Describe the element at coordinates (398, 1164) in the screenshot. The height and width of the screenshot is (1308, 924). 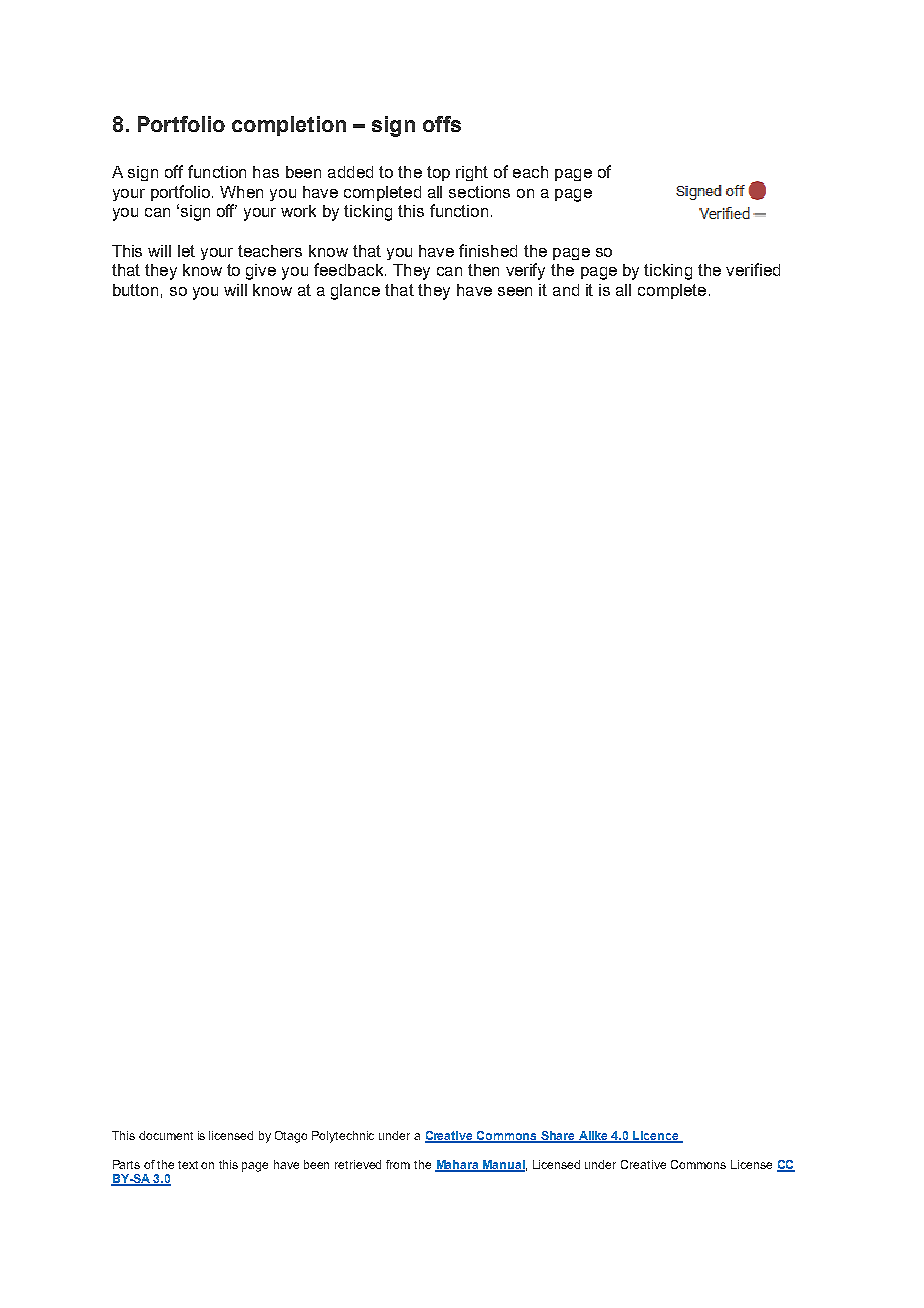
I see `from` at that location.
